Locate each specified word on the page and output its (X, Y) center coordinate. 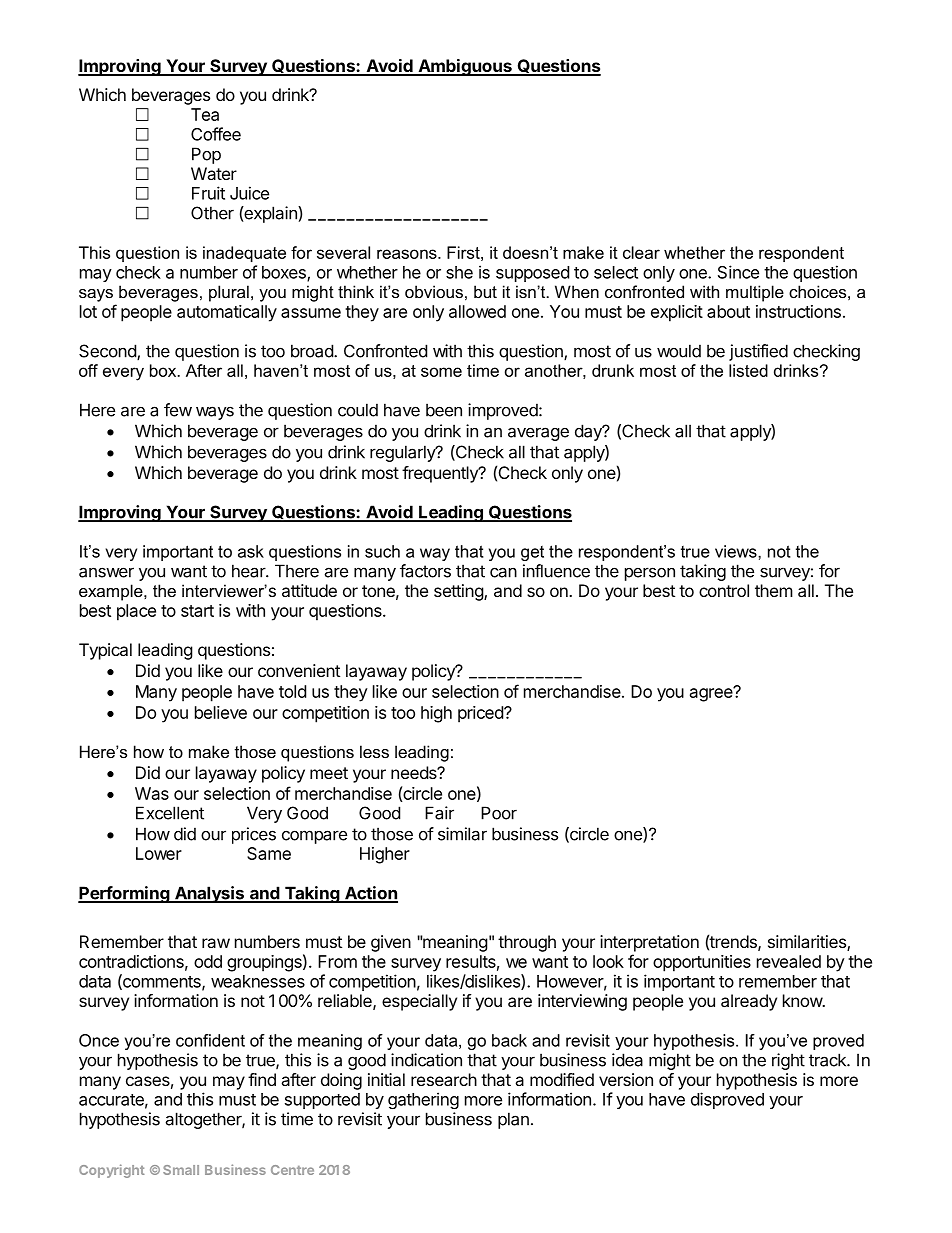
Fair (439, 813)
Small (181, 1170)
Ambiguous (465, 67)
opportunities (702, 963)
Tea (205, 114)
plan (513, 1120)
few (178, 410)
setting (459, 592)
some (441, 372)
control (724, 590)
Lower (159, 853)
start (197, 611)
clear (641, 252)
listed (748, 370)
